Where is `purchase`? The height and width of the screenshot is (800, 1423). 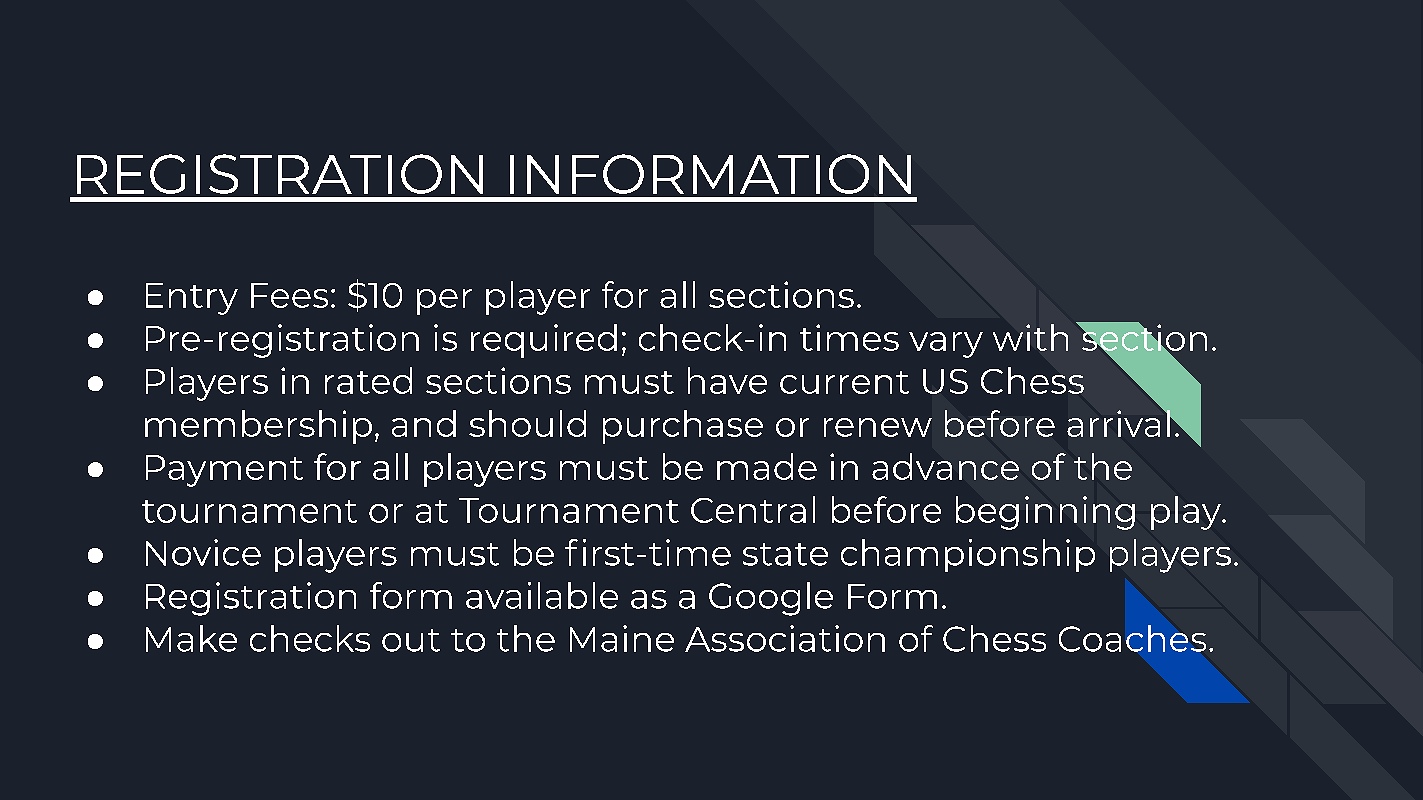 purchase is located at coordinates (683, 427).
